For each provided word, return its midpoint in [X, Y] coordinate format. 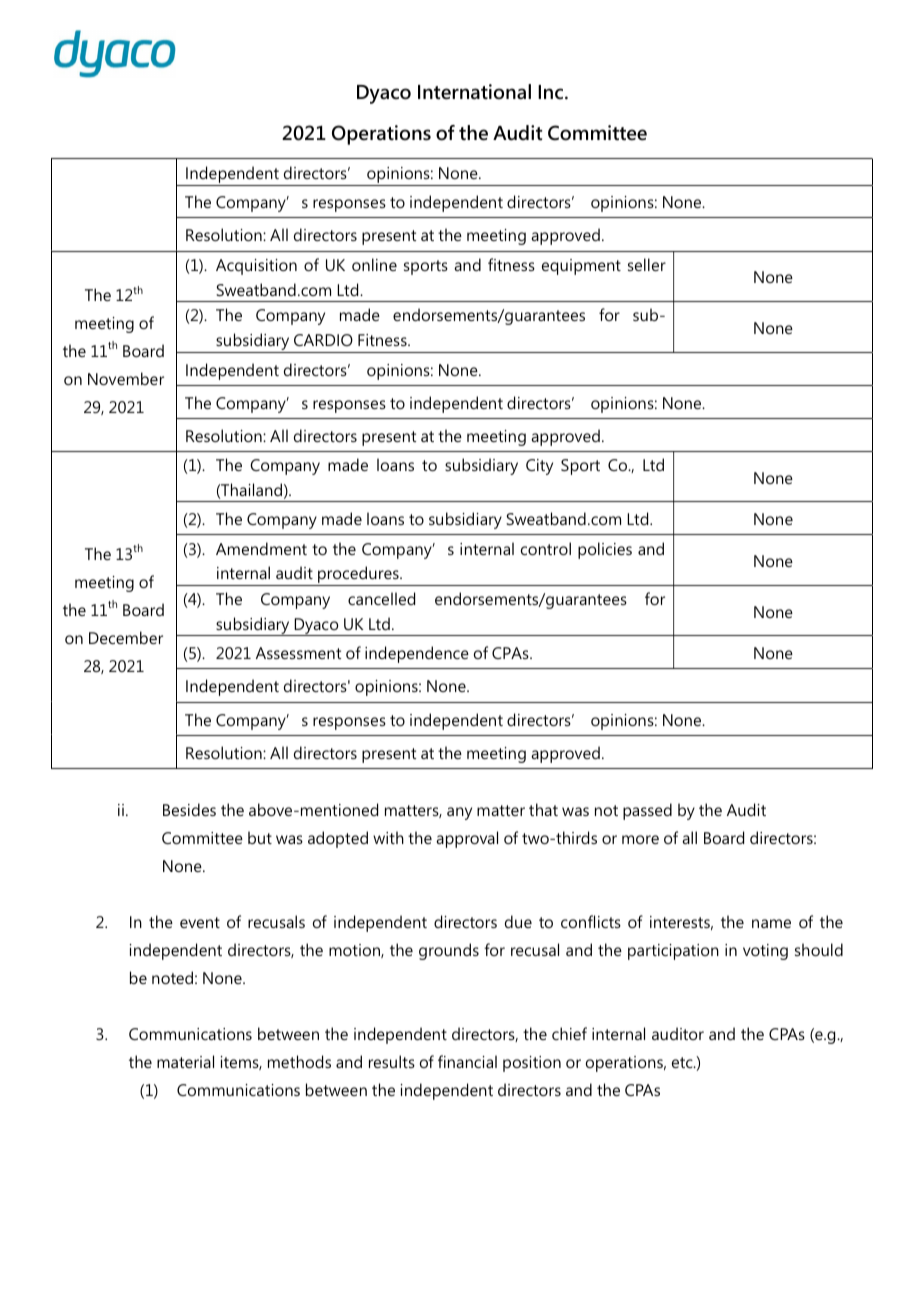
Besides [189, 809]
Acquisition [256, 267]
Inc [550, 92]
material [185, 1061]
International [474, 92]
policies [605, 550]
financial [467, 1061]
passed [647, 811]
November [126, 378]
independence [417, 654]
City [539, 467]
